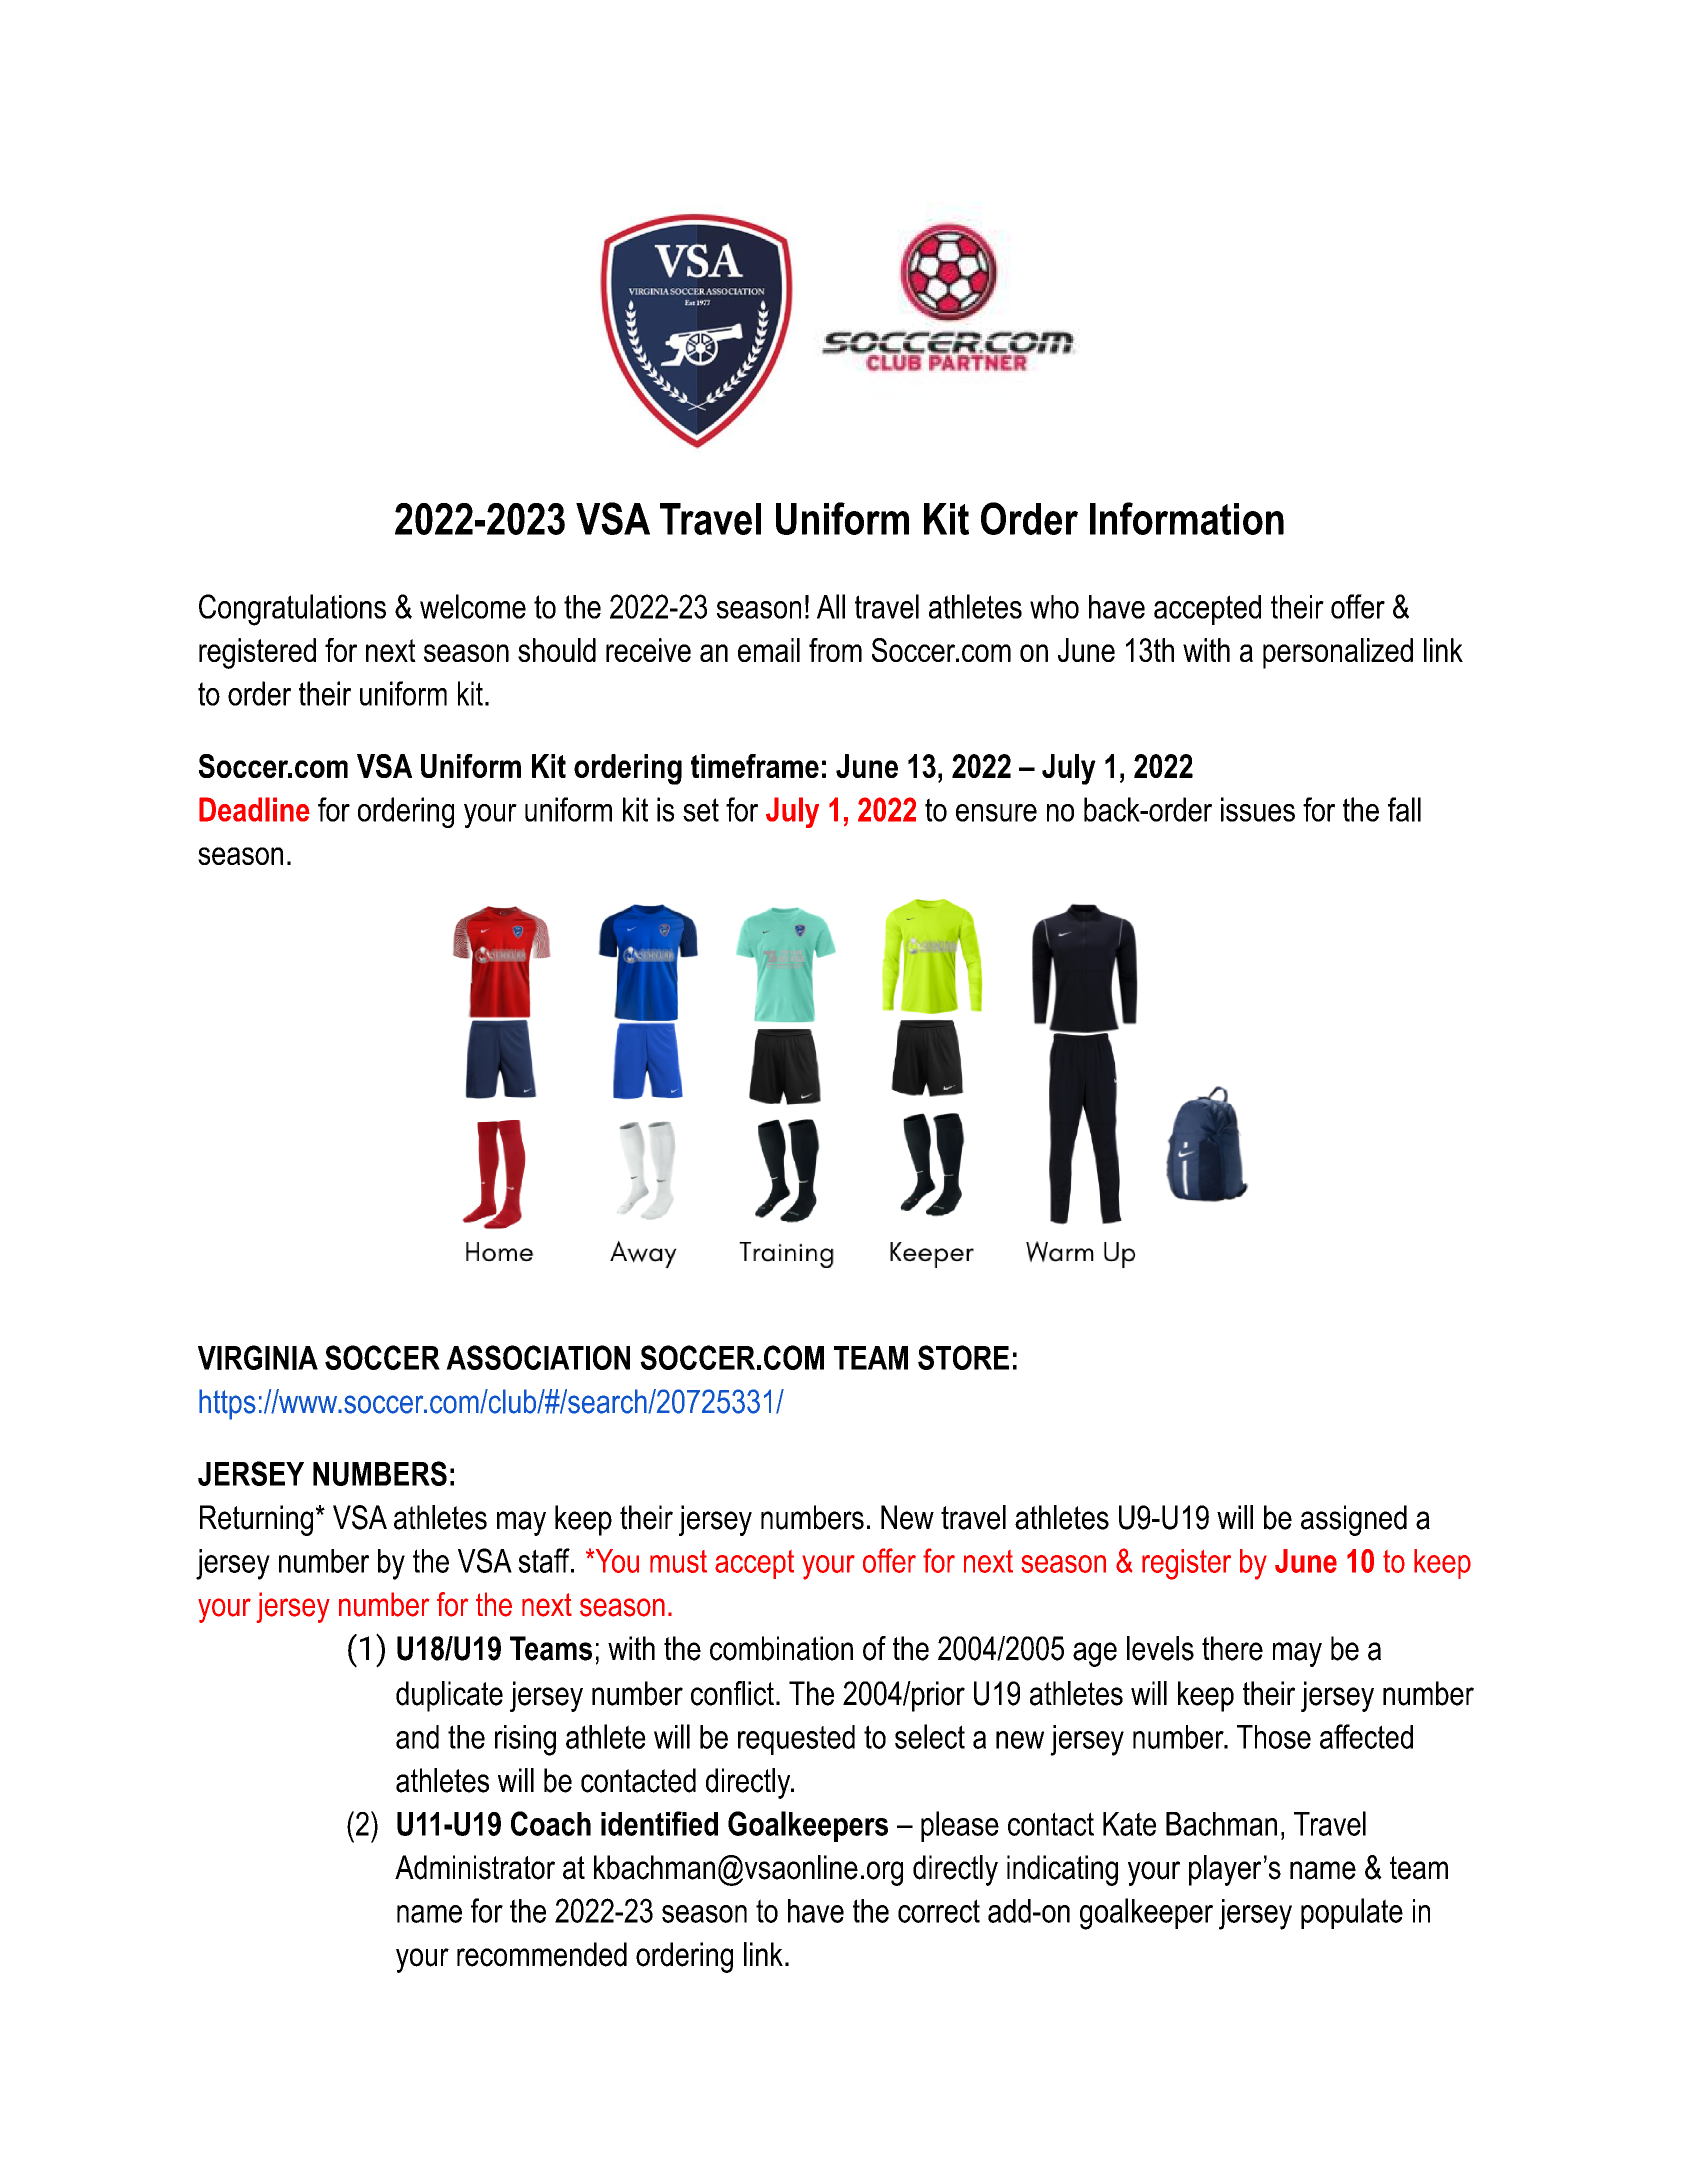  Describe the element at coordinates (939, 1911) in the document. I see `correct` at that location.
